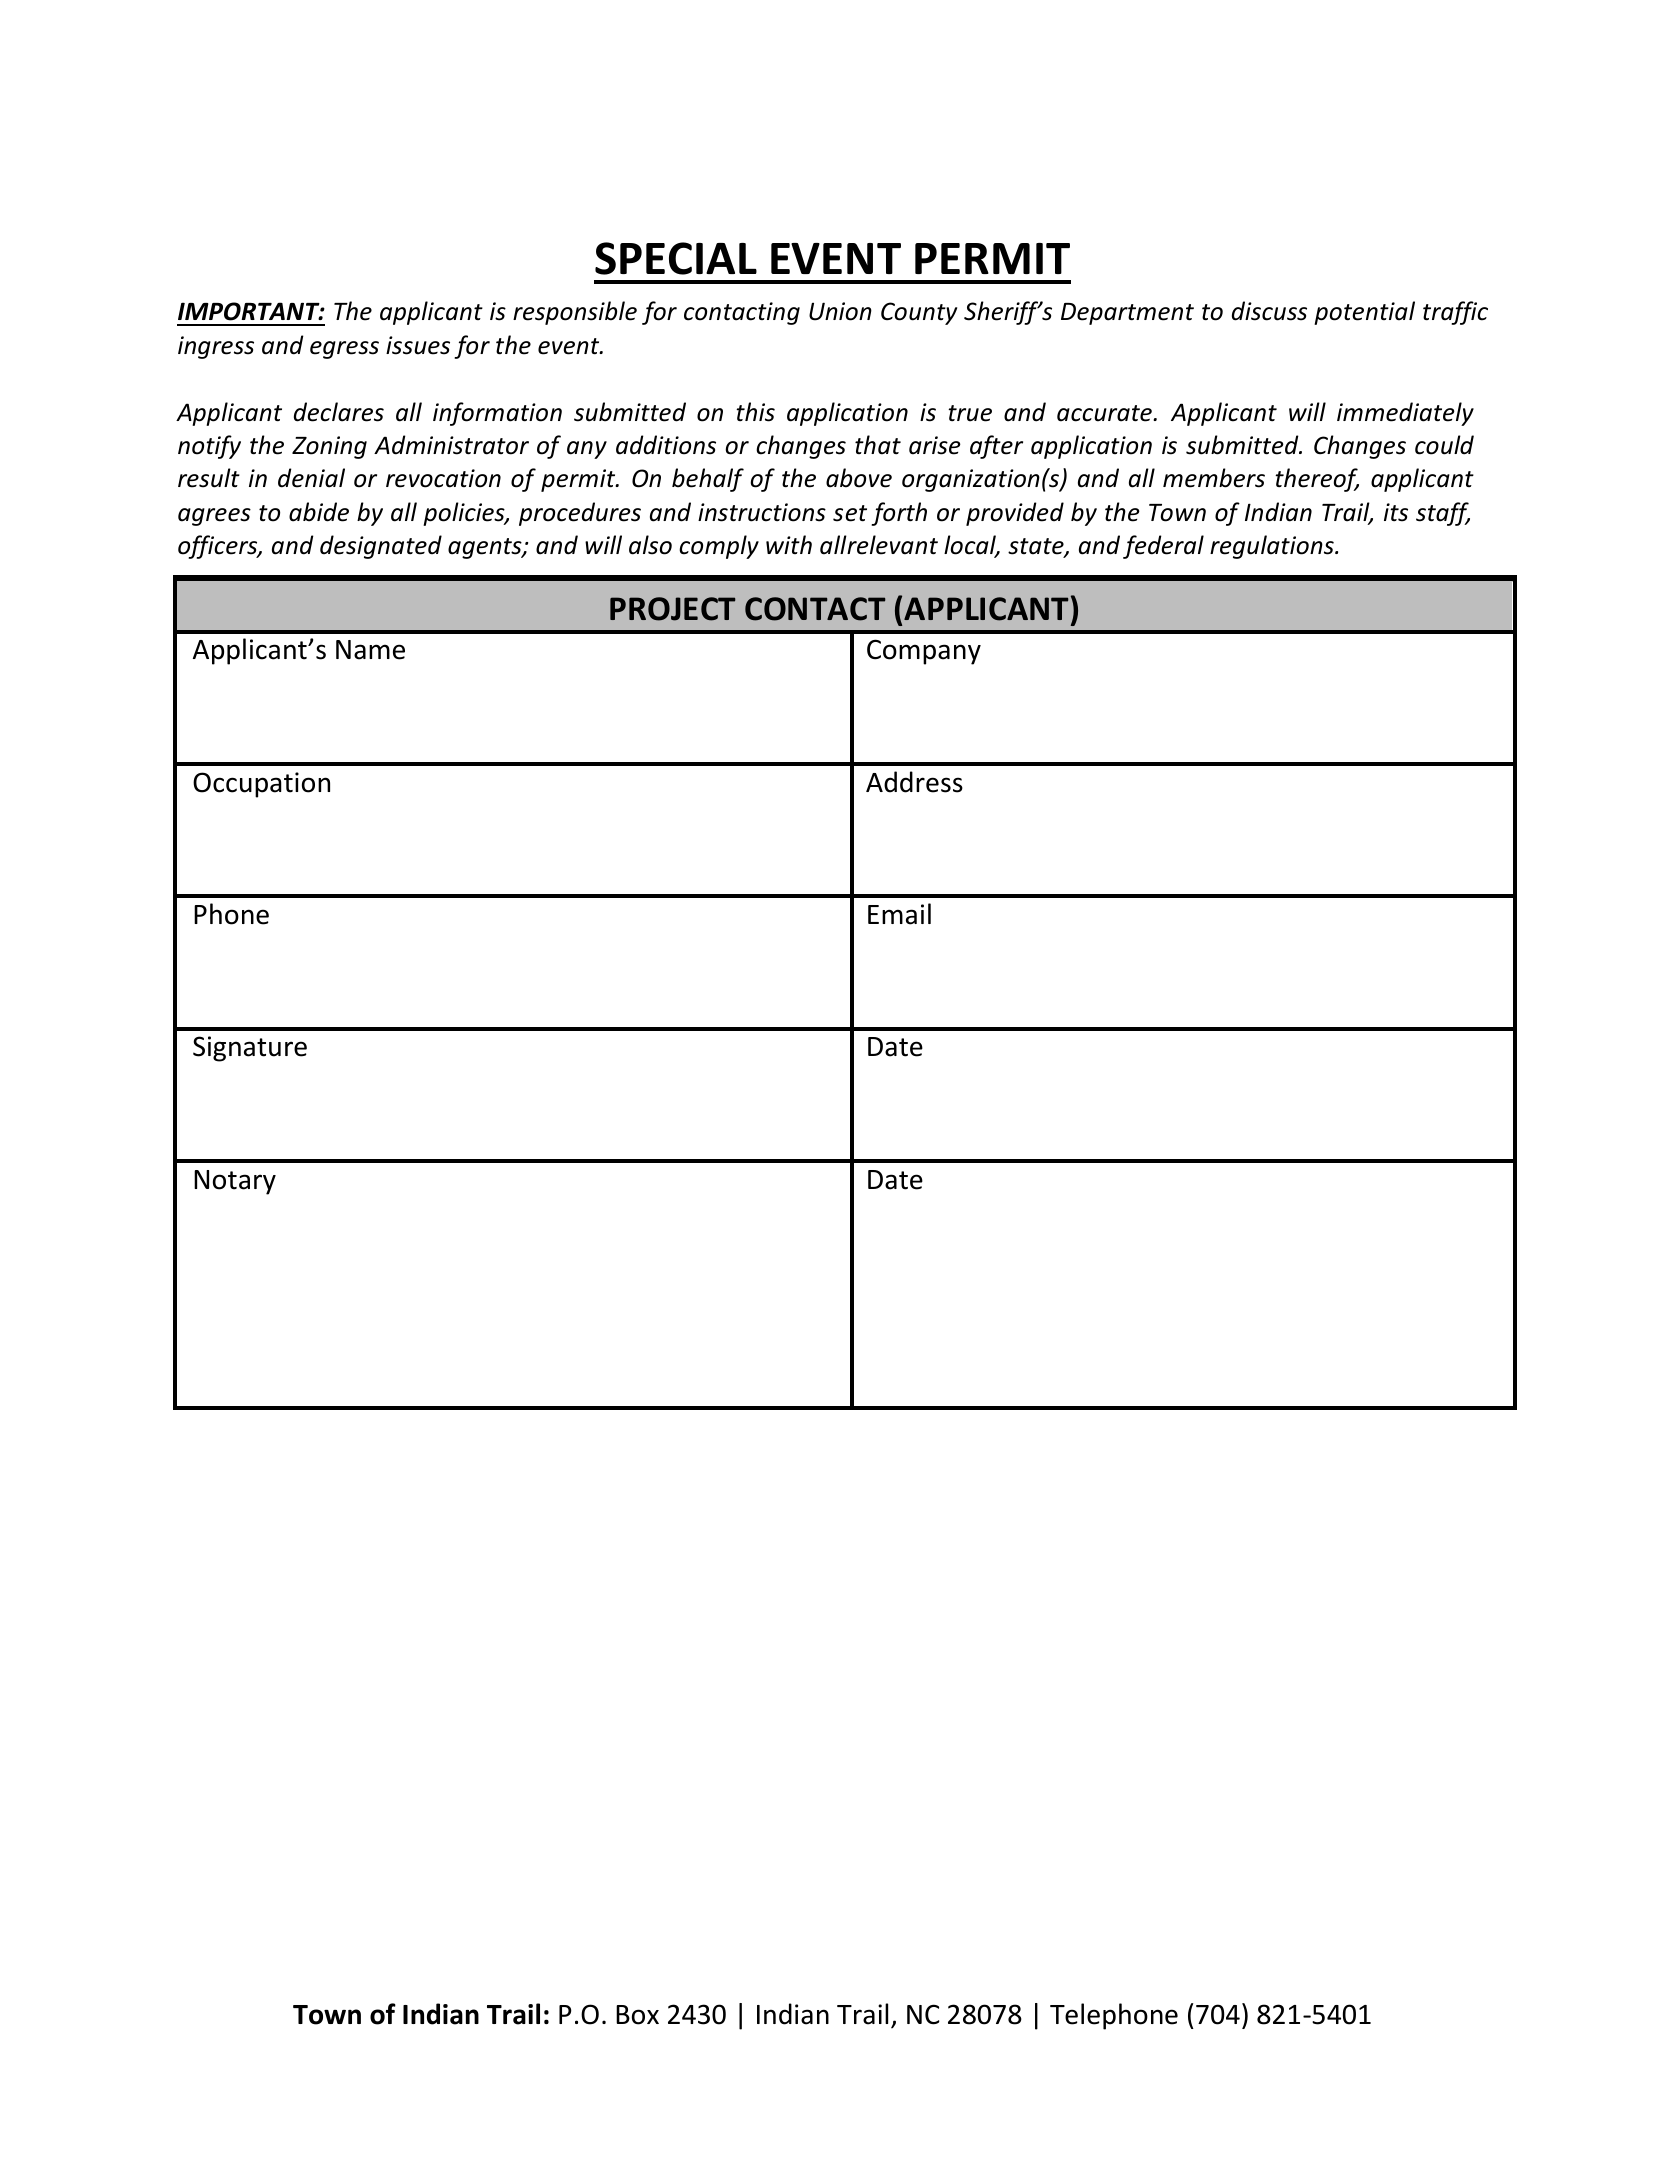 This screenshot has height=2159, width=1668. What do you see at coordinates (344, 350) in the screenshot?
I see `egress` at bounding box center [344, 350].
